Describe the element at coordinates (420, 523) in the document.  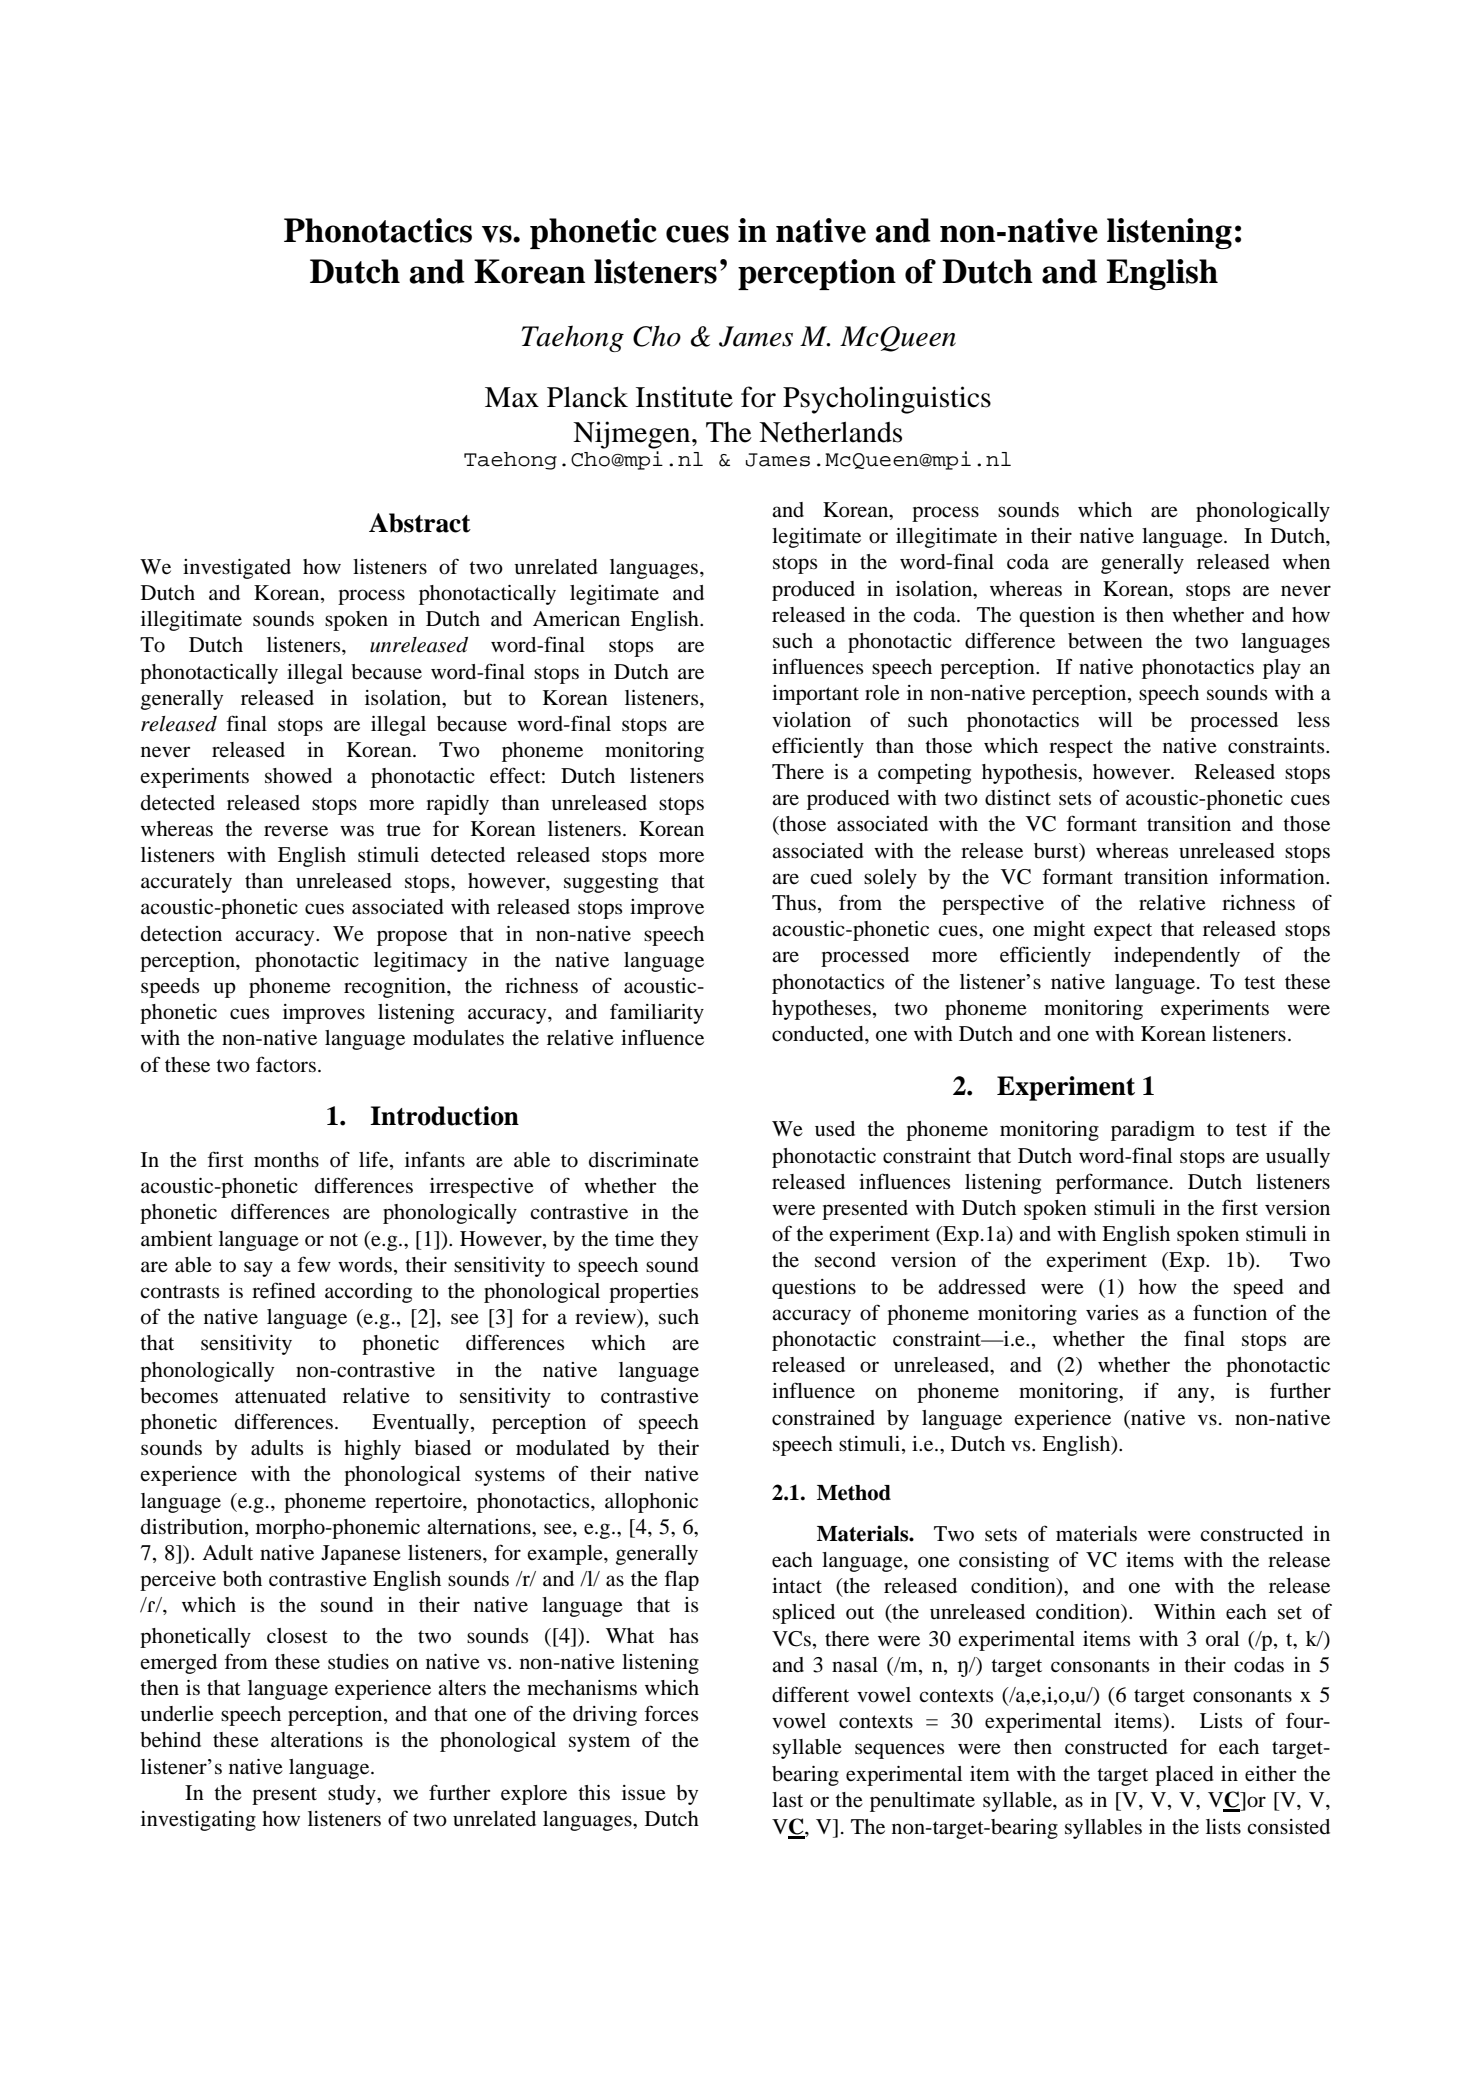
I see `Abstract` at that location.
